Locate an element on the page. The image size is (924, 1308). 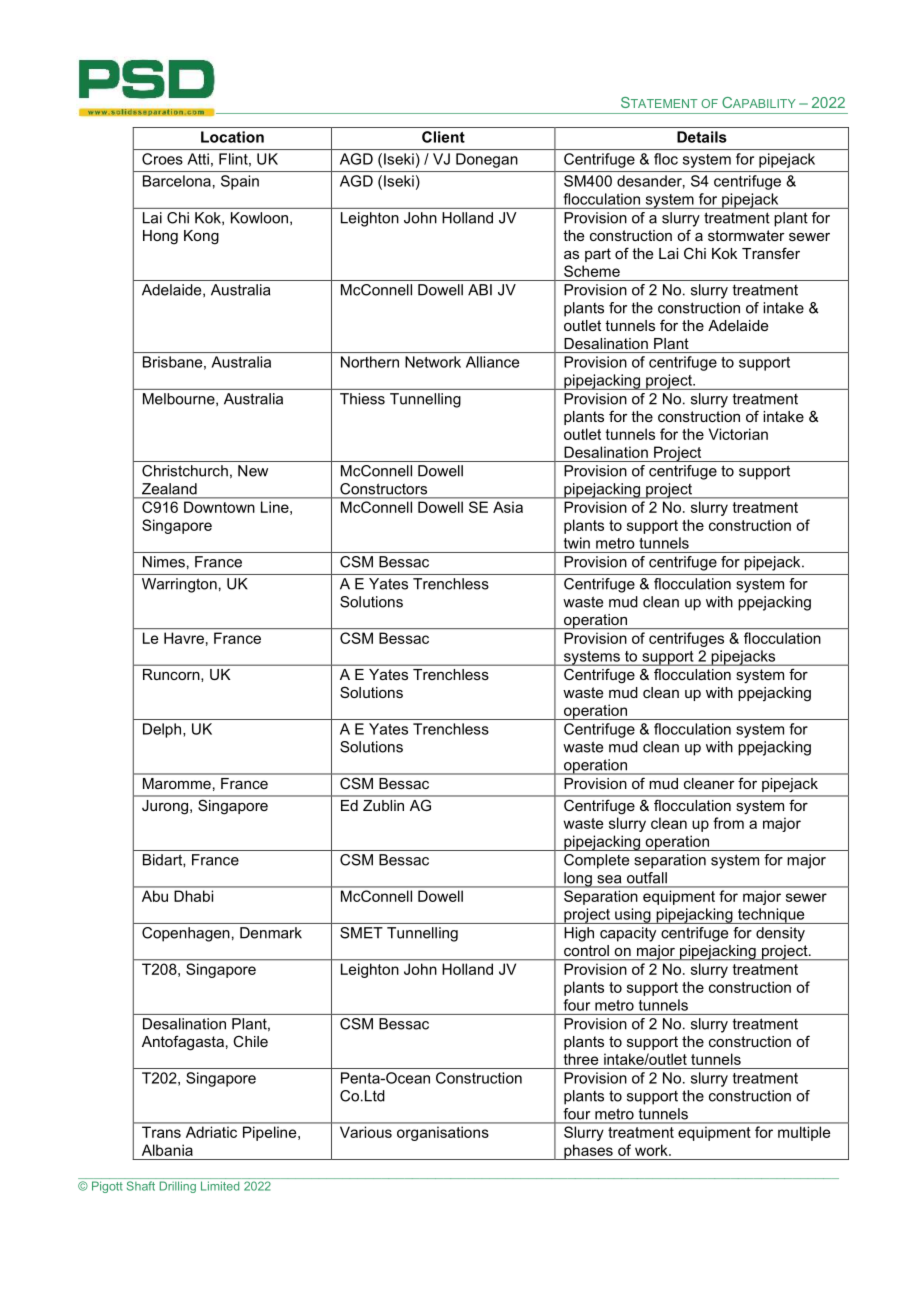
Asia is located at coordinates (508, 507).
